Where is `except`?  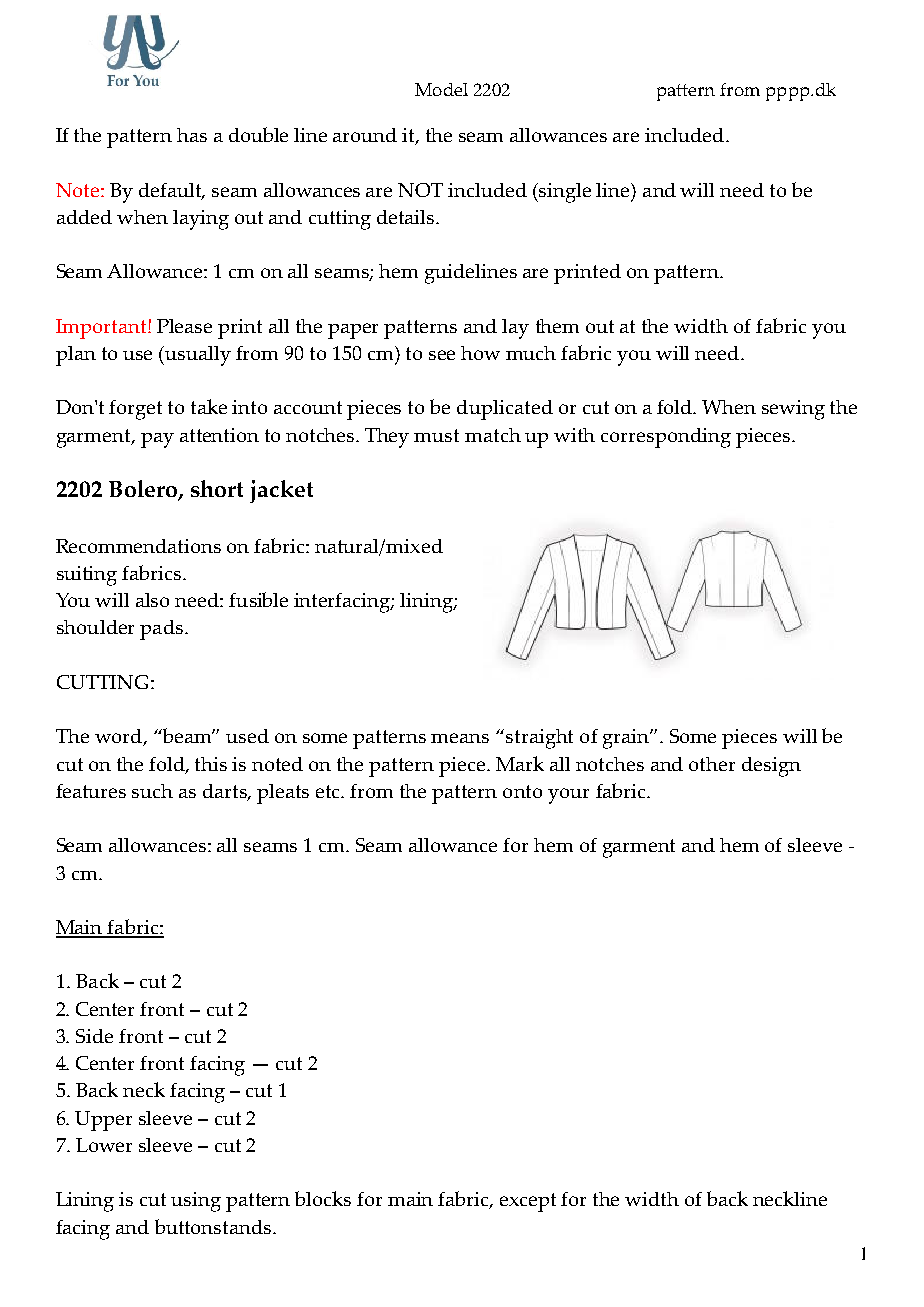
except is located at coordinates (528, 1202).
